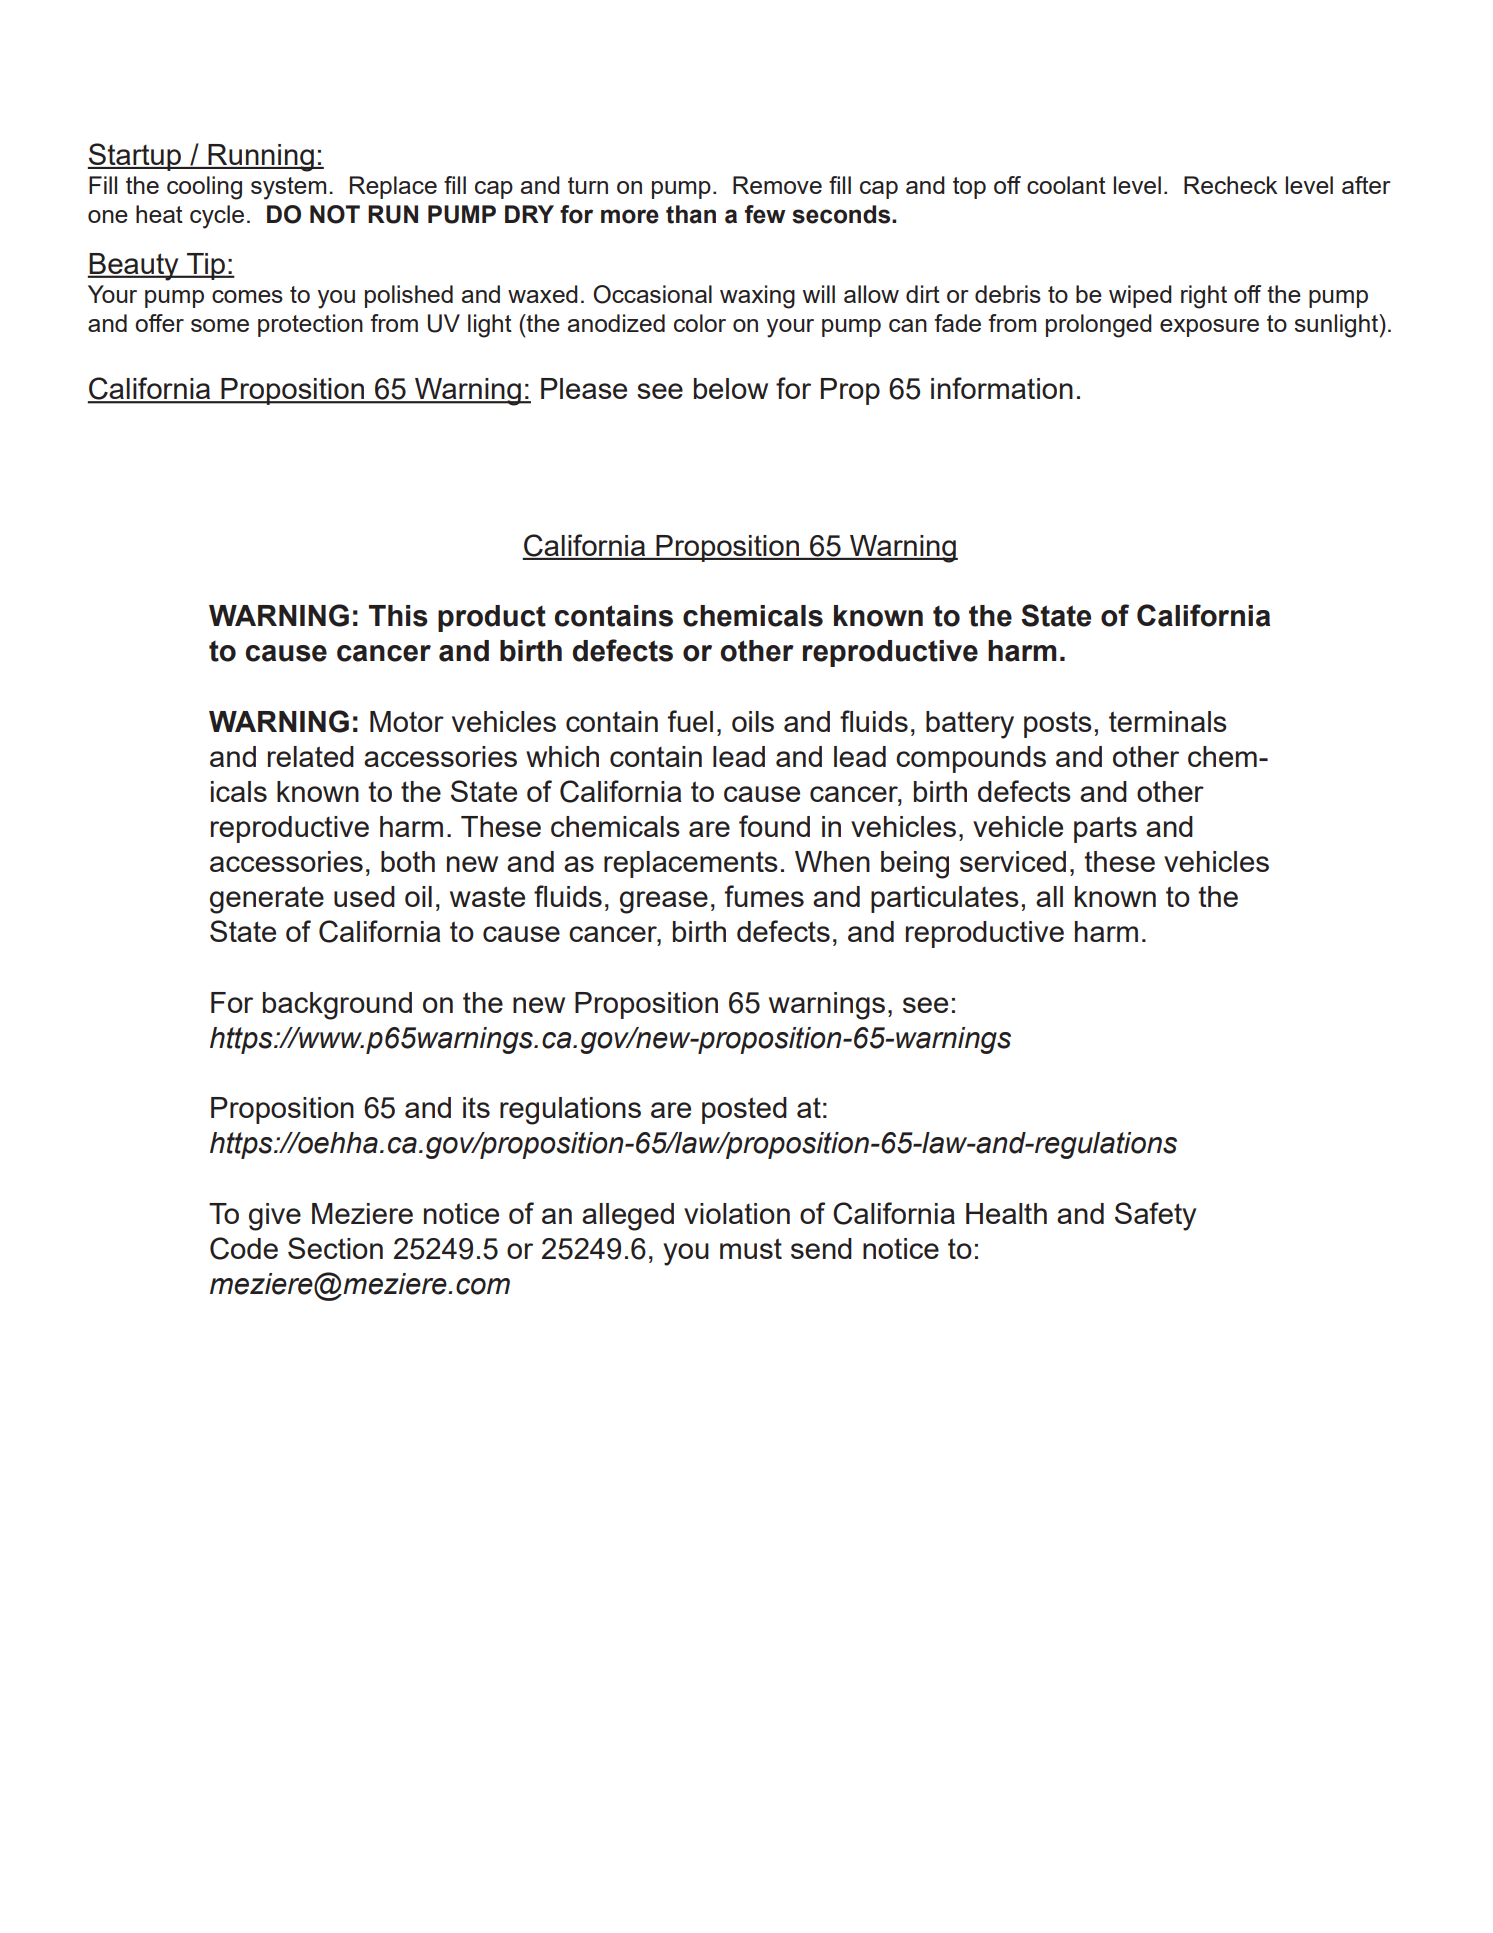 The height and width of the image is (1933, 1493). What do you see at coordinates (1231, 185) in the image?
I see `Recheck` at bounding box center [1231, 185].
